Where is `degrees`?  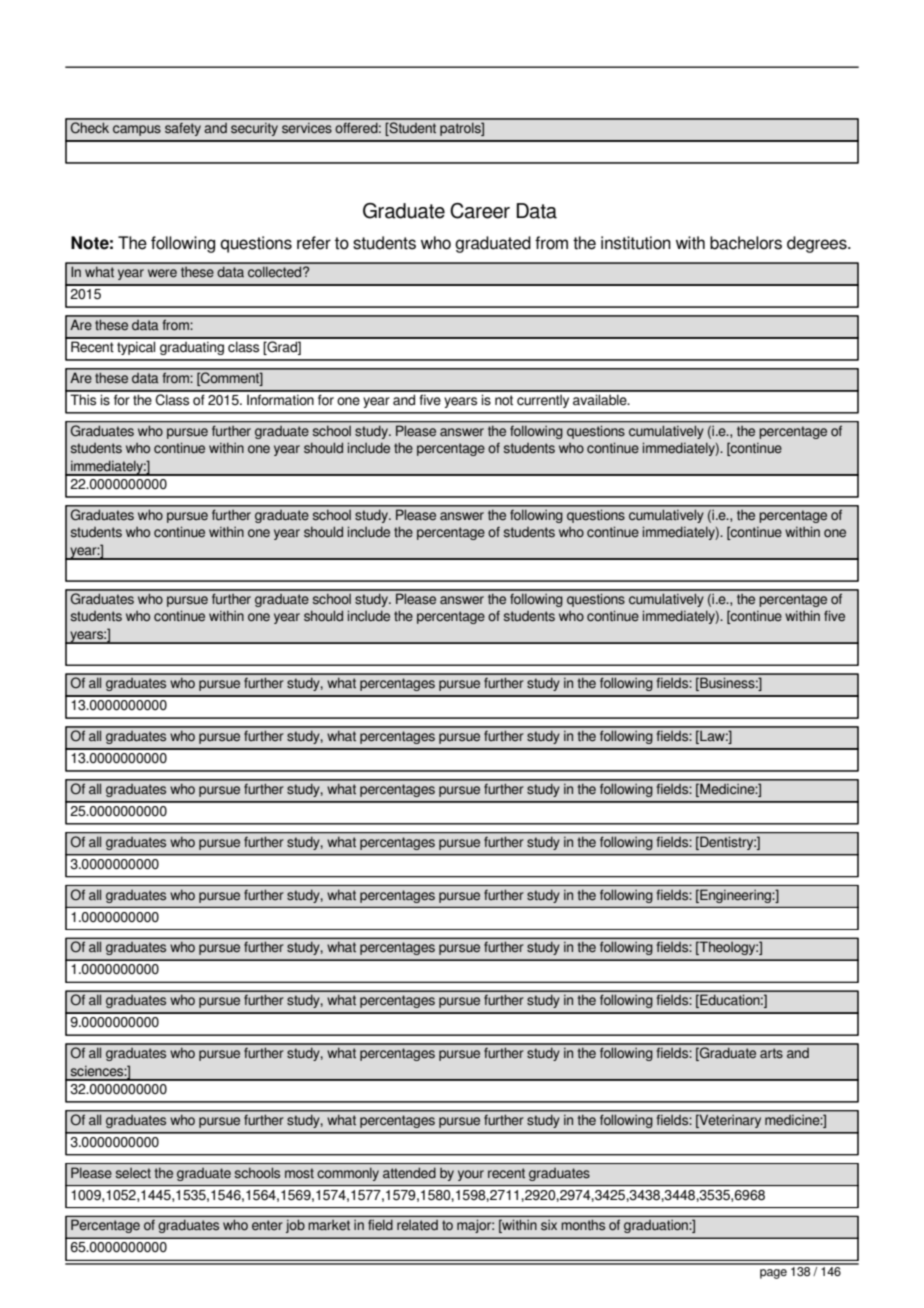
degrees is located at coordinates (818, 244).
